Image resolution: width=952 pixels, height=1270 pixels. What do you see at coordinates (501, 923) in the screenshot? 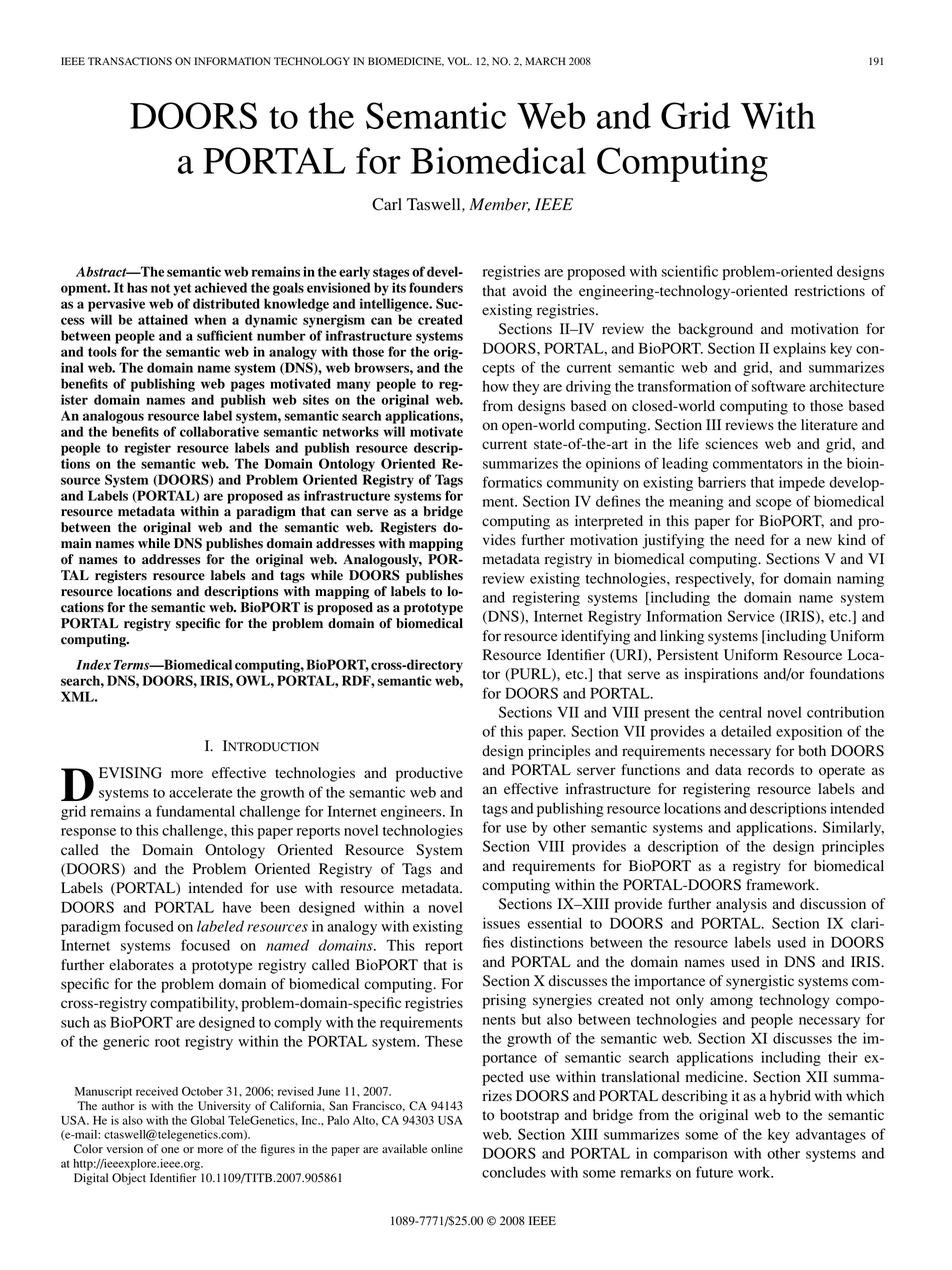
I see `issues` at bounding box center [501, 923].
